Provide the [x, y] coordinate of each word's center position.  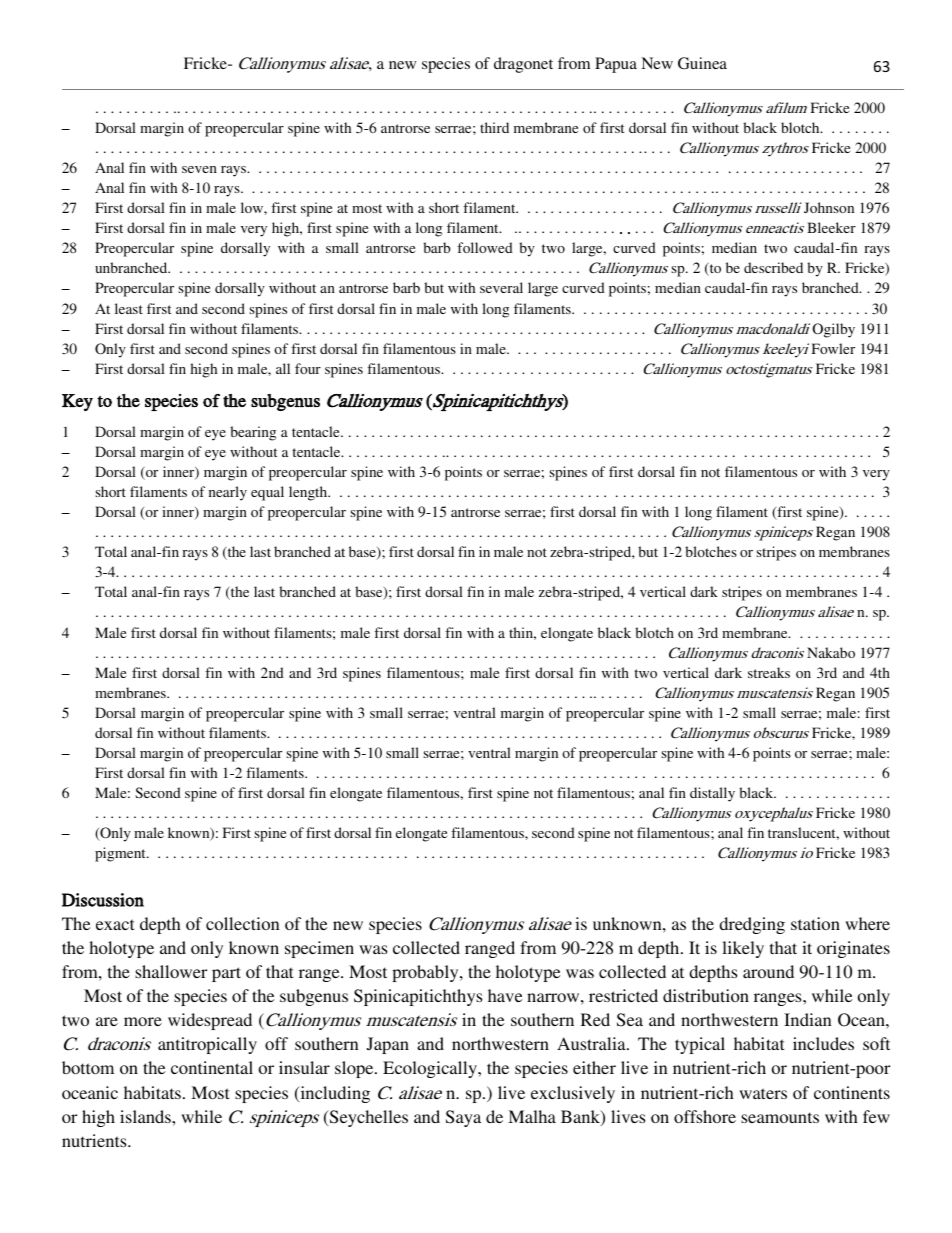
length [309, 493]
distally [712, 794]
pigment [121, 854]
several [501, 287]
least [129, 308]
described [773, 267]
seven [199, 169]
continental [212, 1067]
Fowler [833, 348]
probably [426, 973]
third [494, 127]
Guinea [702, 63]
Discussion [103, 900]
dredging [752, 925]
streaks [769, 672]
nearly [228, 493]
